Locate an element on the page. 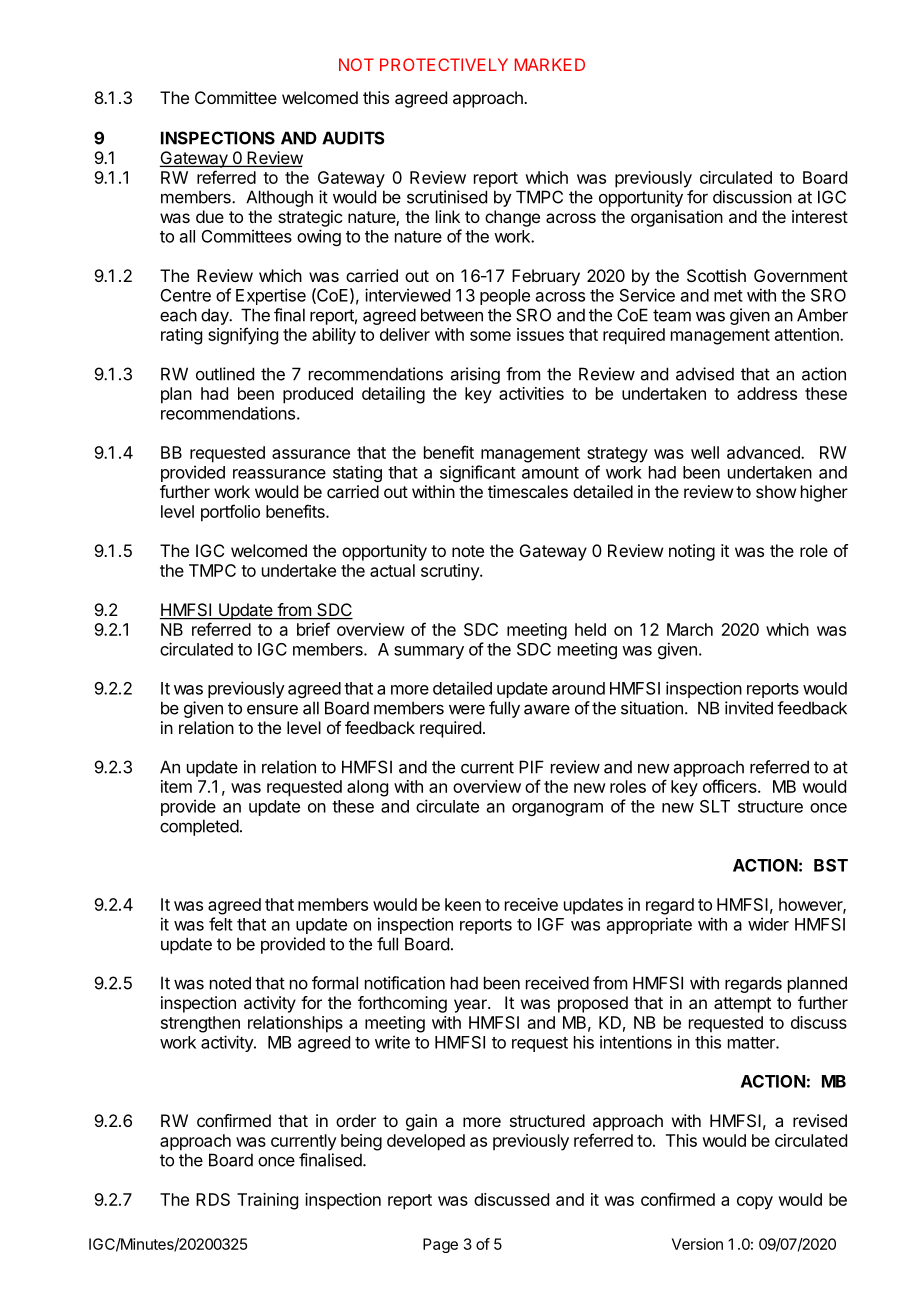  felt is located at coordinates (221, 924).
